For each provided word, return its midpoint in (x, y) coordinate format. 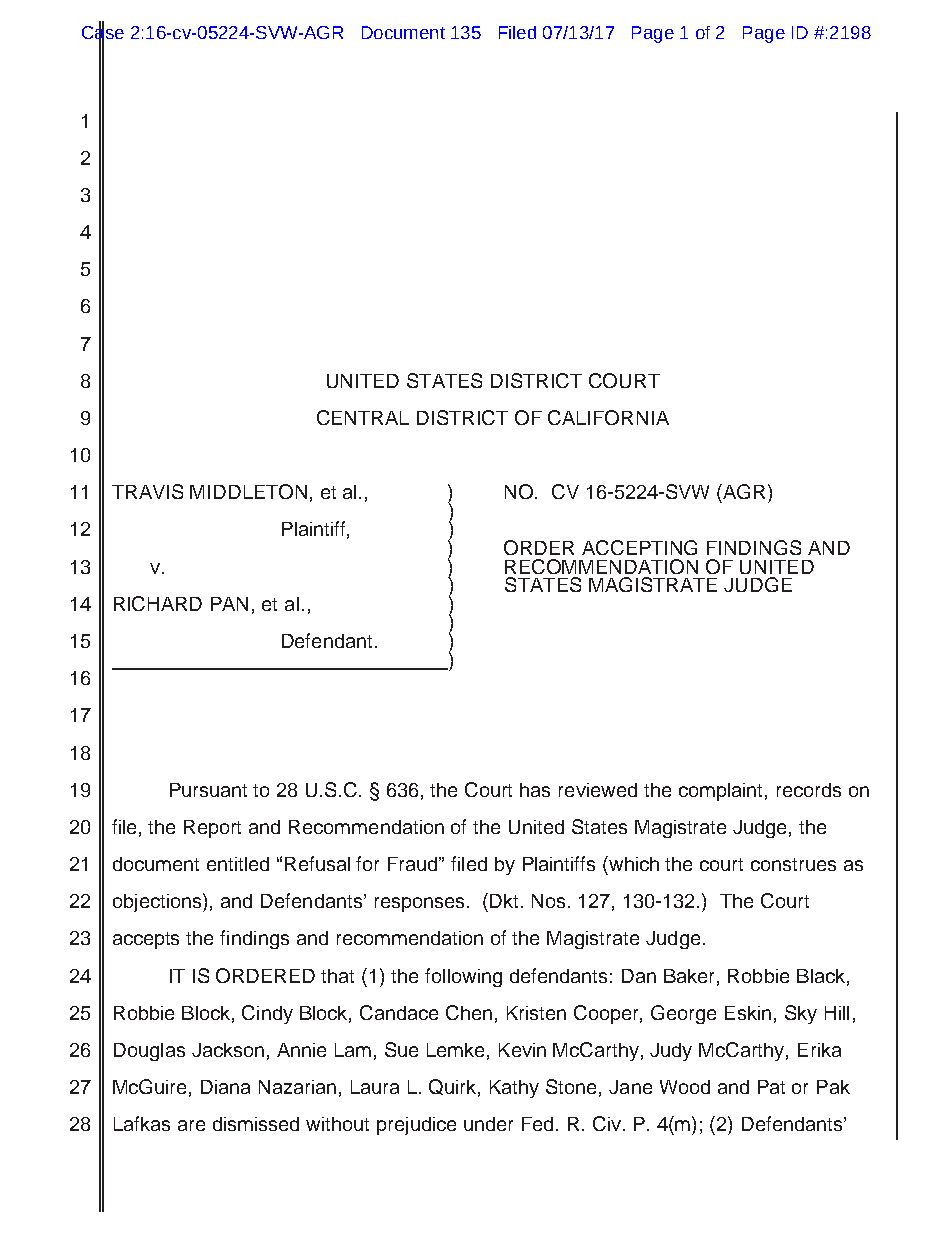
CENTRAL (363, 417)
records (809, 790)
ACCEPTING (639, 547)
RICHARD (158, 603)
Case (103, 32)
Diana (225, 1087)
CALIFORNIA (608, 417)
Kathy (514, 1089)
